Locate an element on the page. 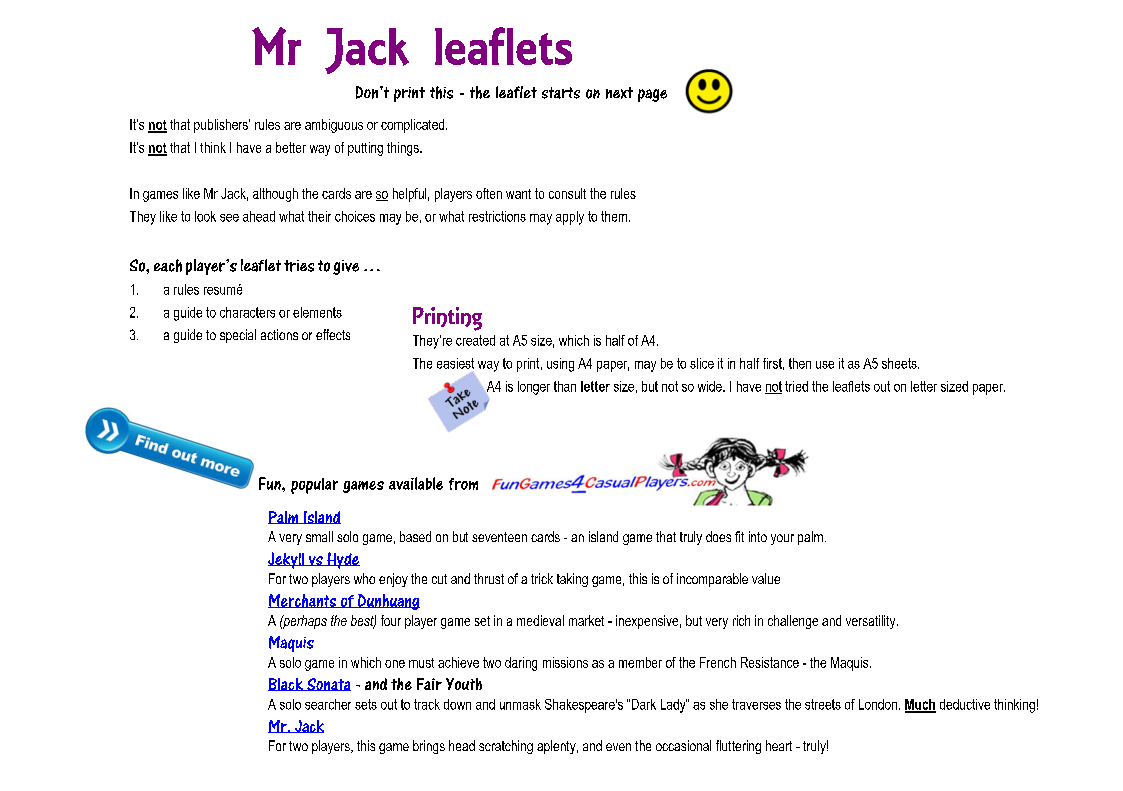 The image size is (1123, 791). London is located at coordinates (878, 704).
